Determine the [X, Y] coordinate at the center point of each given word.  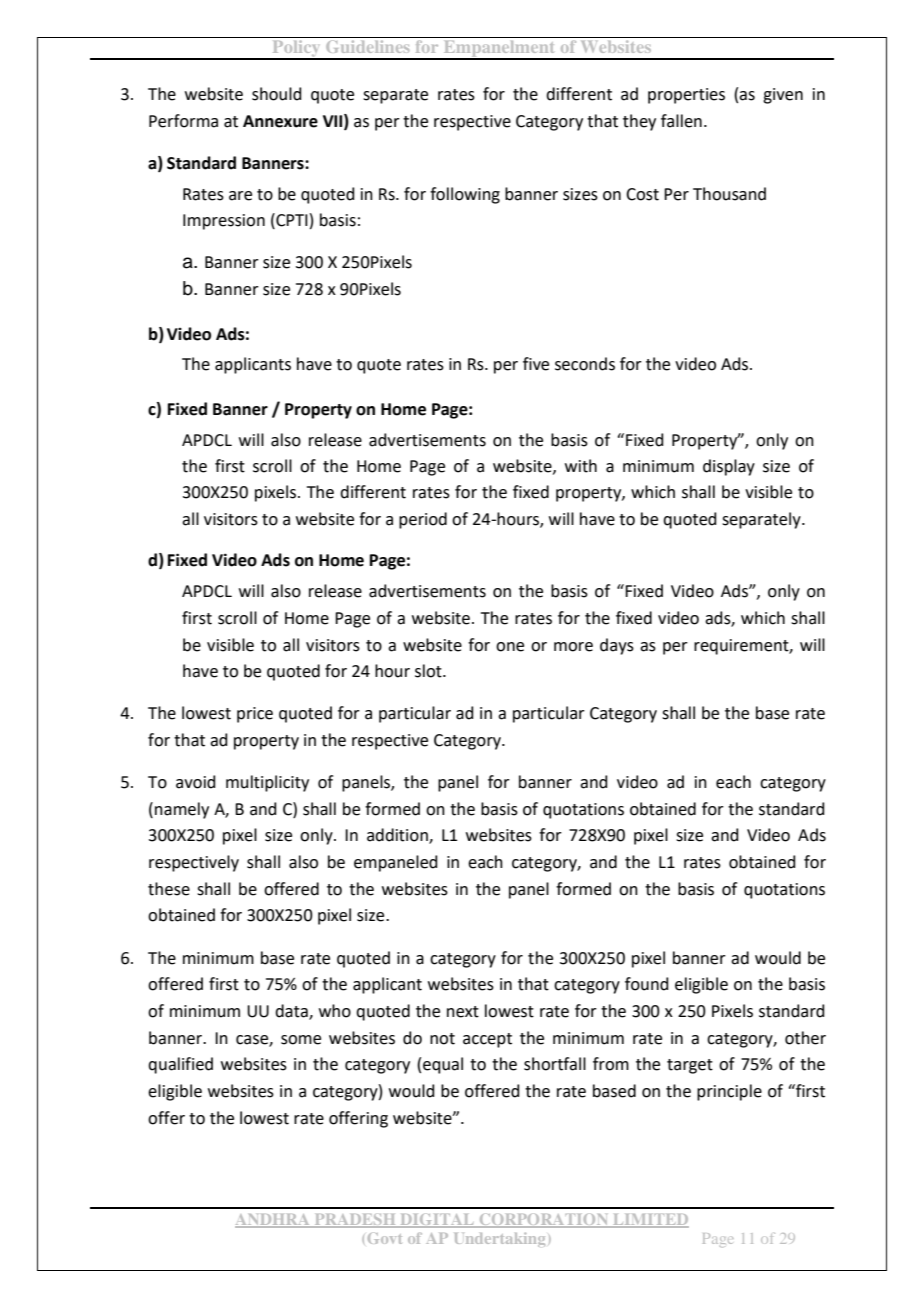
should [277, 94]
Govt [385, 1238]
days [617, 646]
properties [686, 96]
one [510, 647]
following [465, 195]
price [255, 715]
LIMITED [650, 1220]
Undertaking [500, 1239]
